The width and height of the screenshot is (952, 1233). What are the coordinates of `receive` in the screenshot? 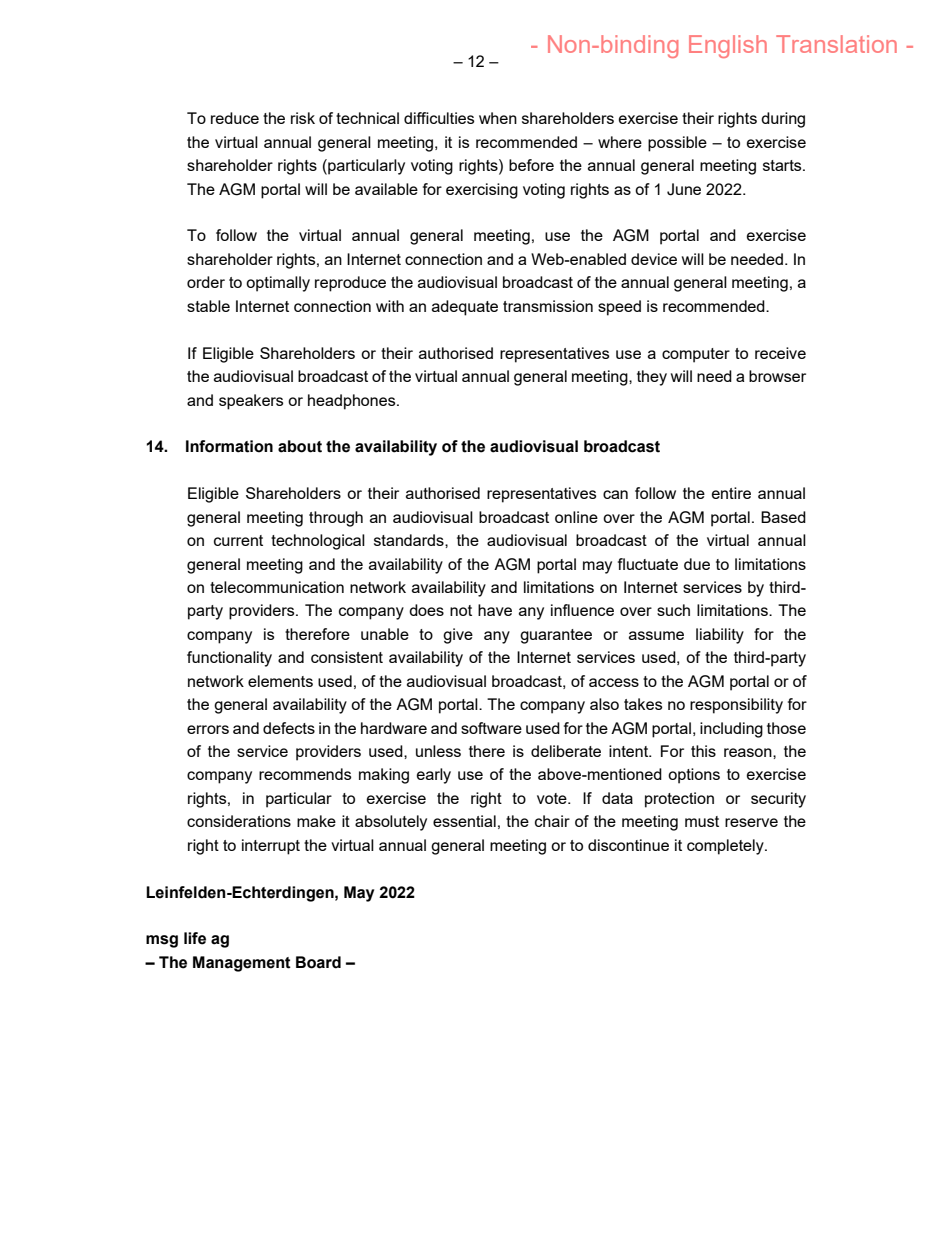 It's located at (780, 353).
